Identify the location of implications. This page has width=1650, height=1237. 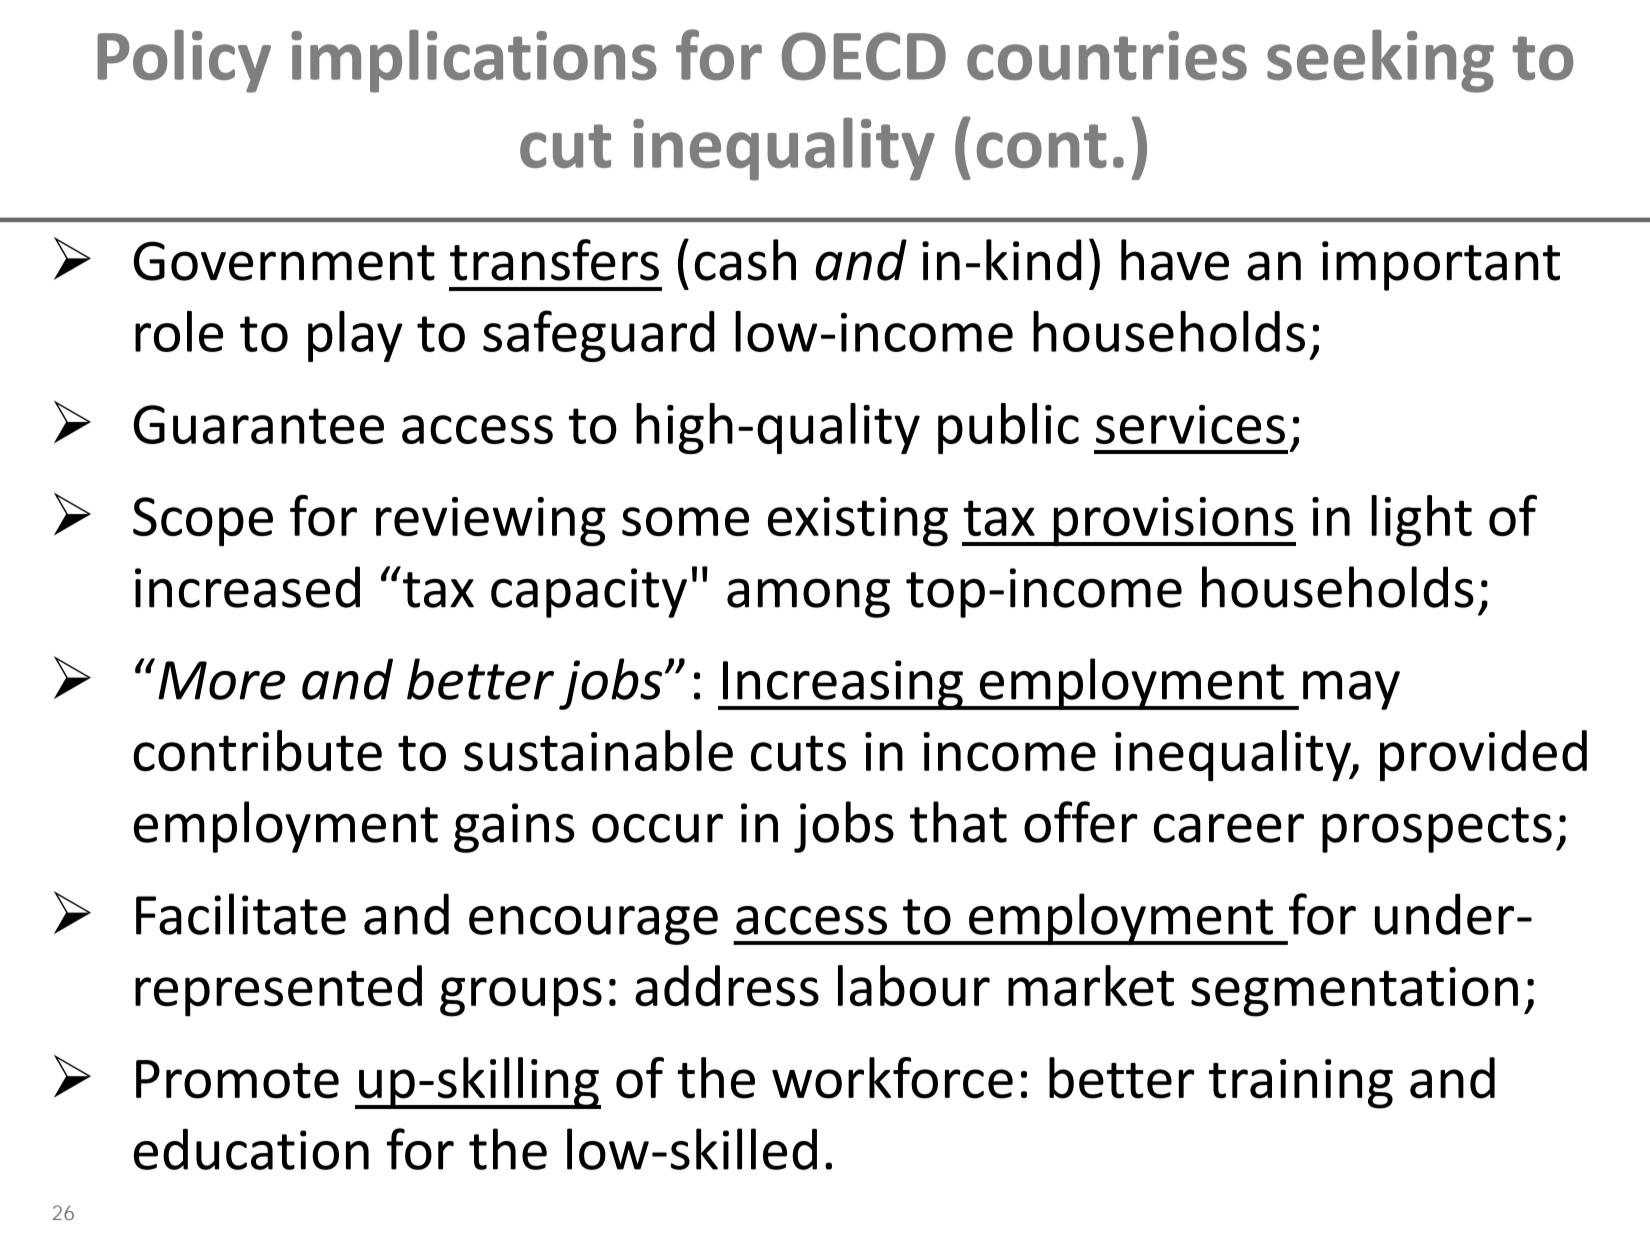
(474, 61).
